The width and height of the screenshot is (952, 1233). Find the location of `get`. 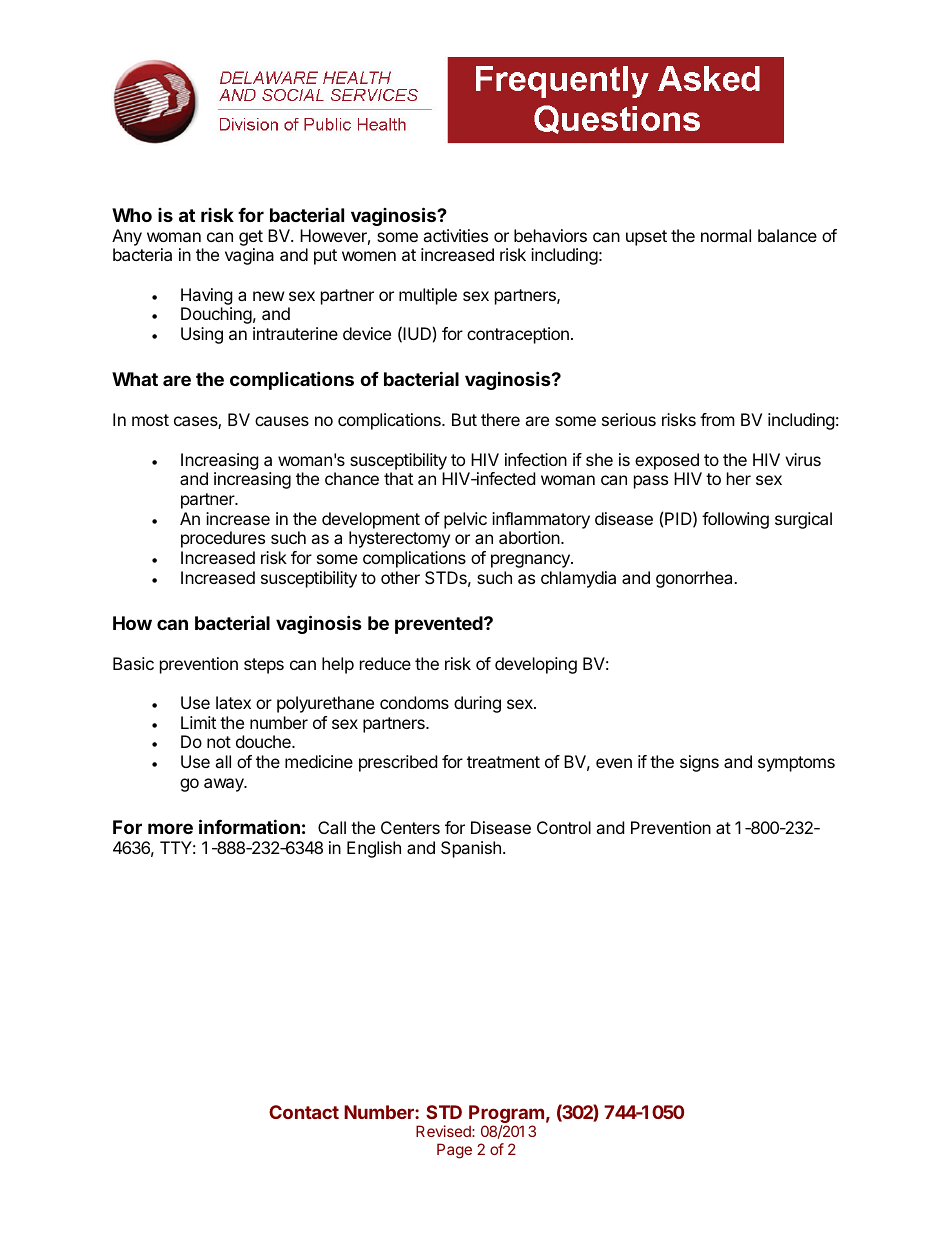

get is located at coordinates (251, 239).
